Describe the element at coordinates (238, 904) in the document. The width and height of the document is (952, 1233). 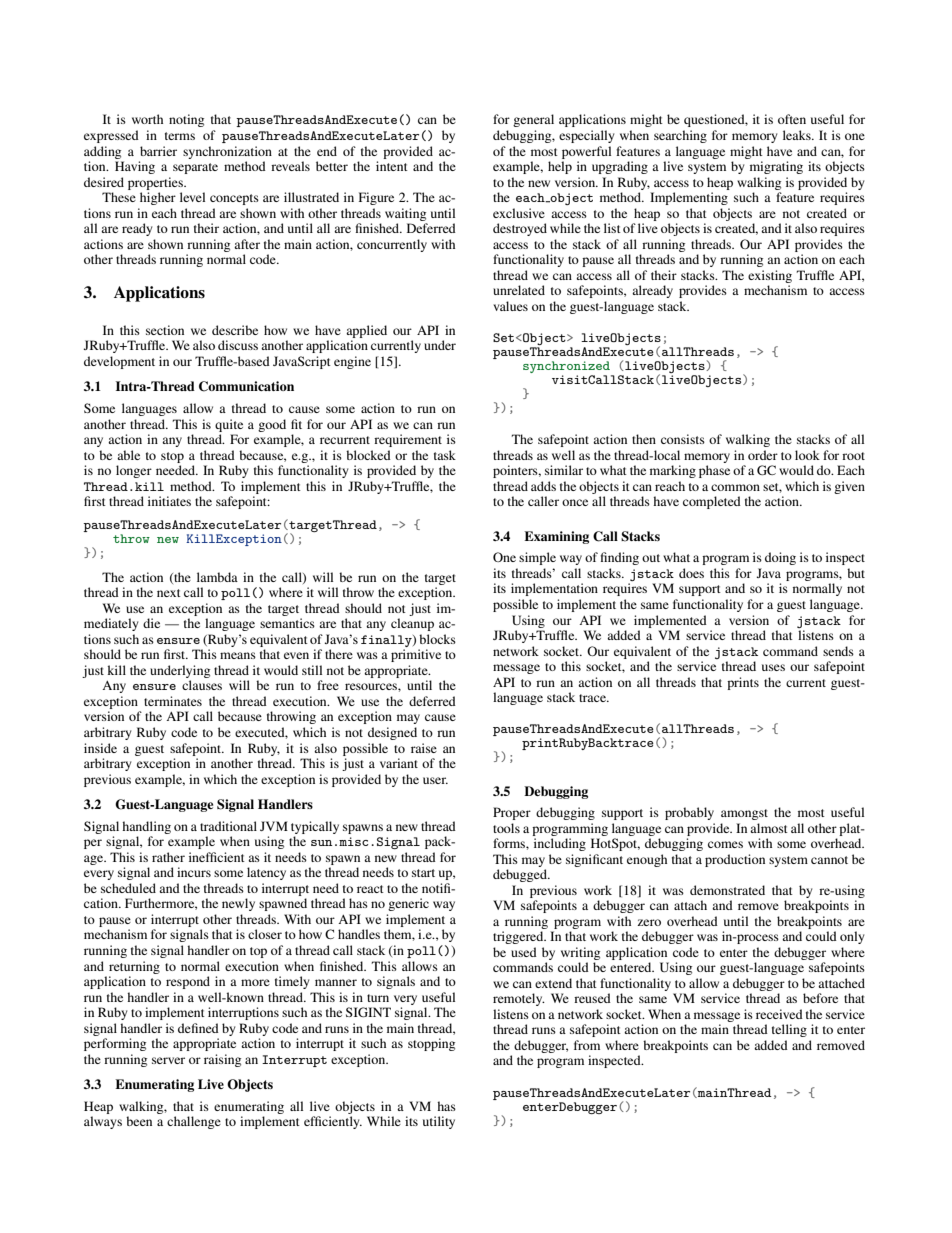
I see `newly` at that location.
